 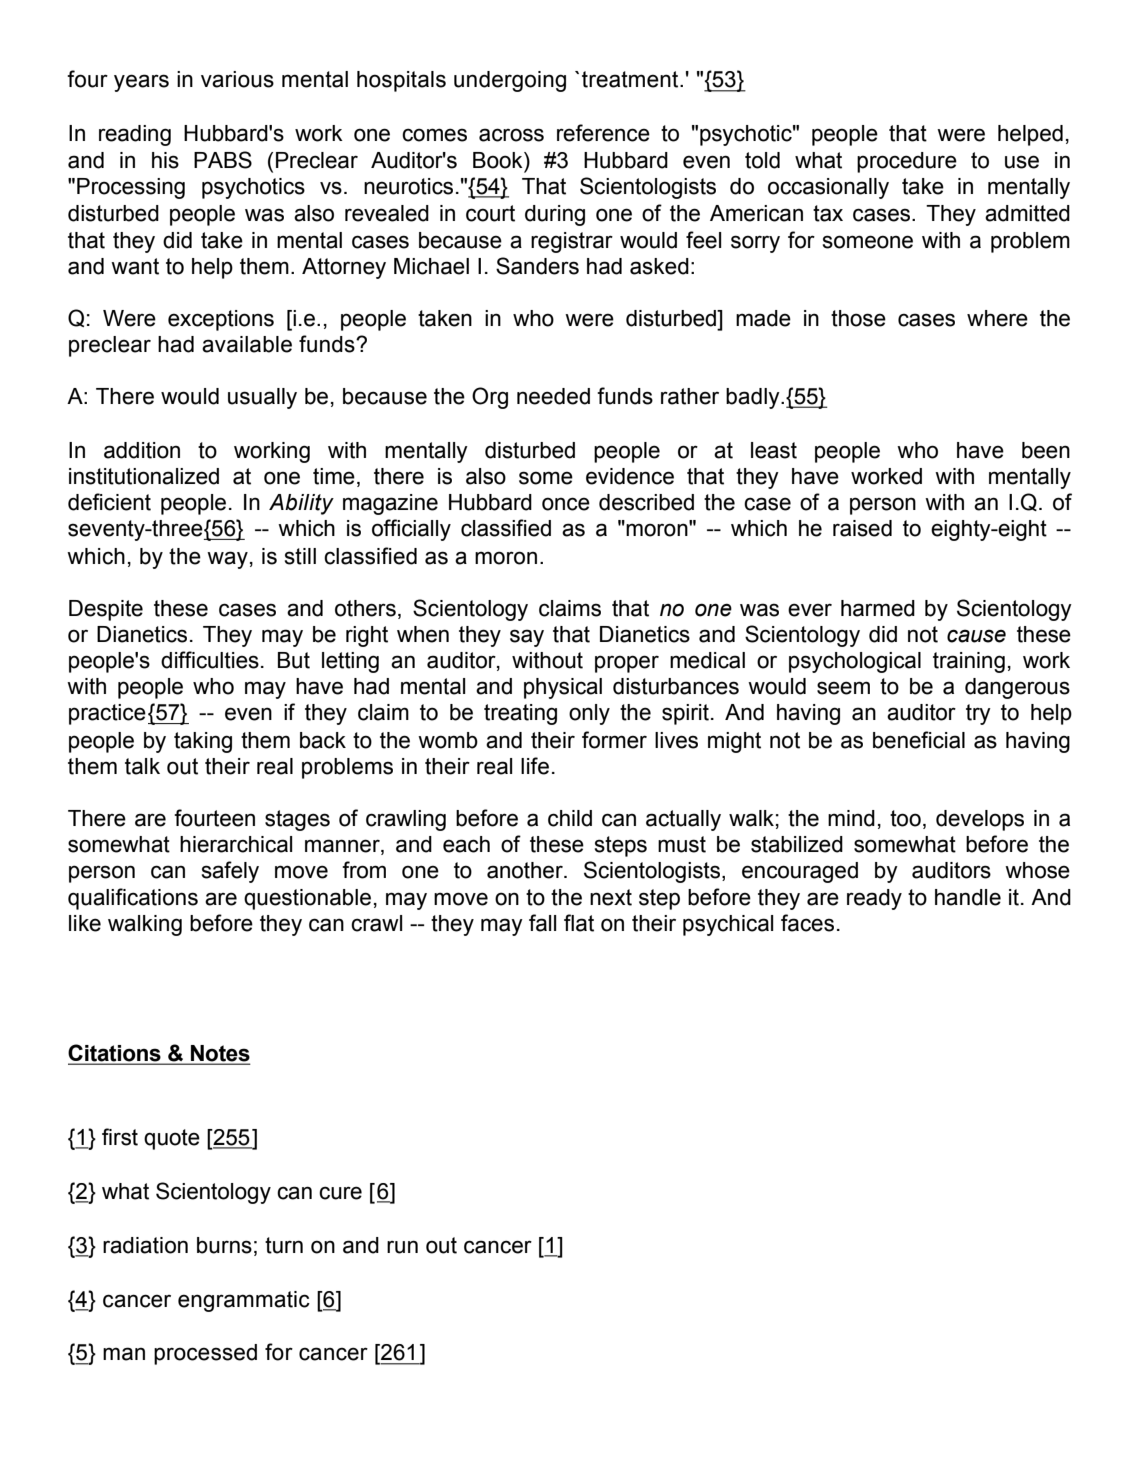 What do you see at coordinates (566, 504) in the screenshot?
I see `once` at bounding box center [566, 504].
